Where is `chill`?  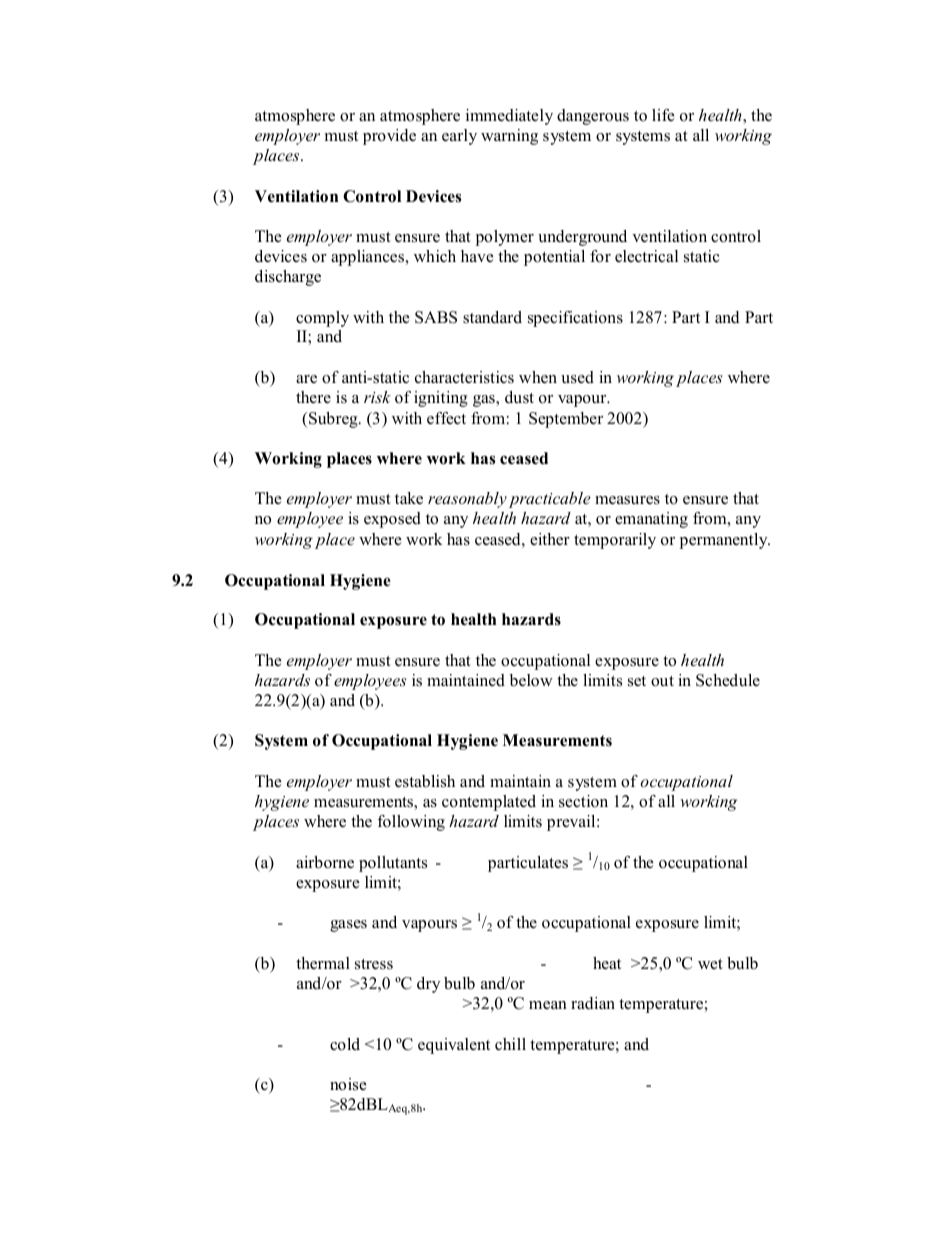 chill is located at coordinates (510, 1044).
